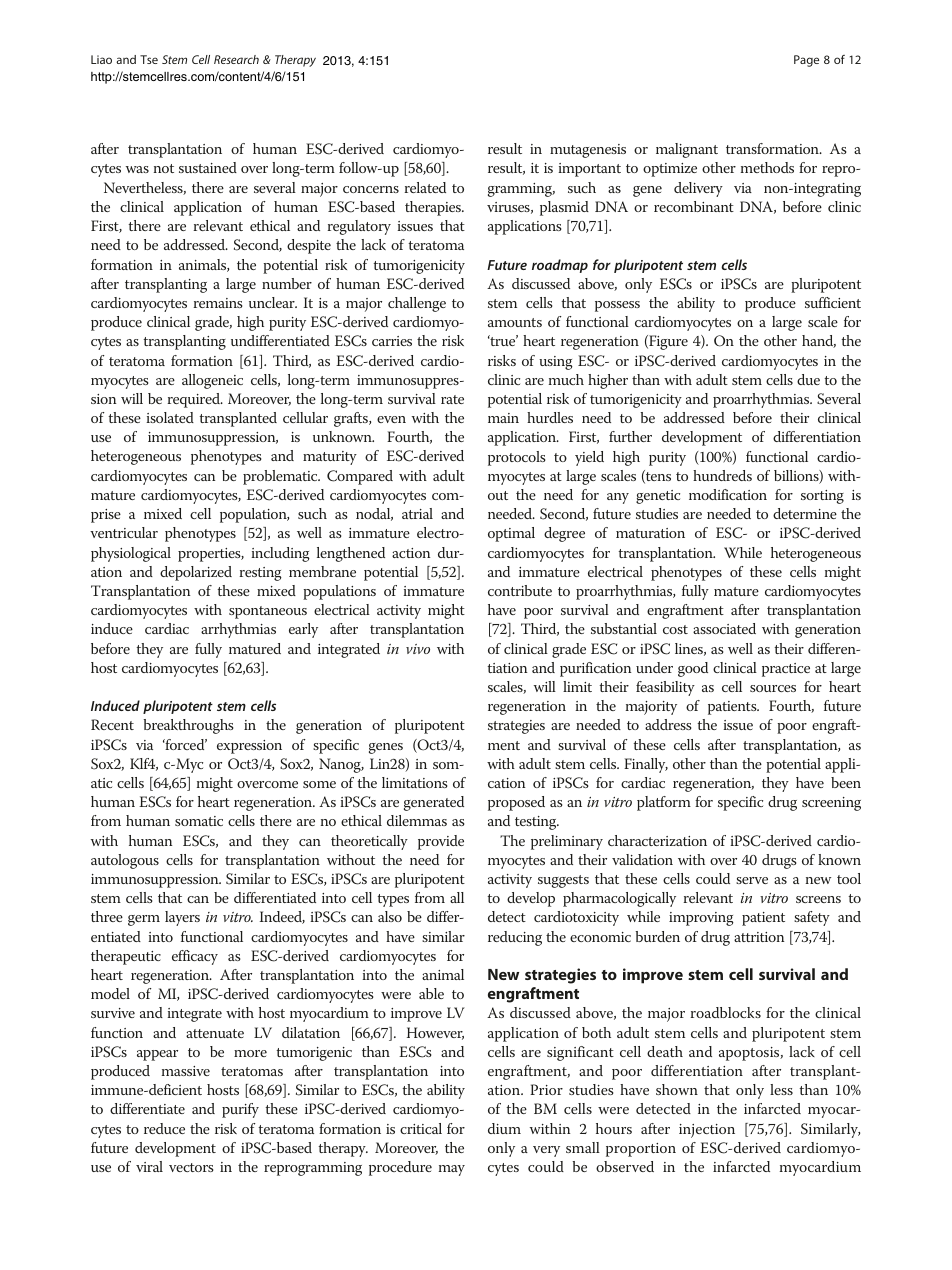 This document has height=1270, width=952. I want to click on related, so click(425, 187).
